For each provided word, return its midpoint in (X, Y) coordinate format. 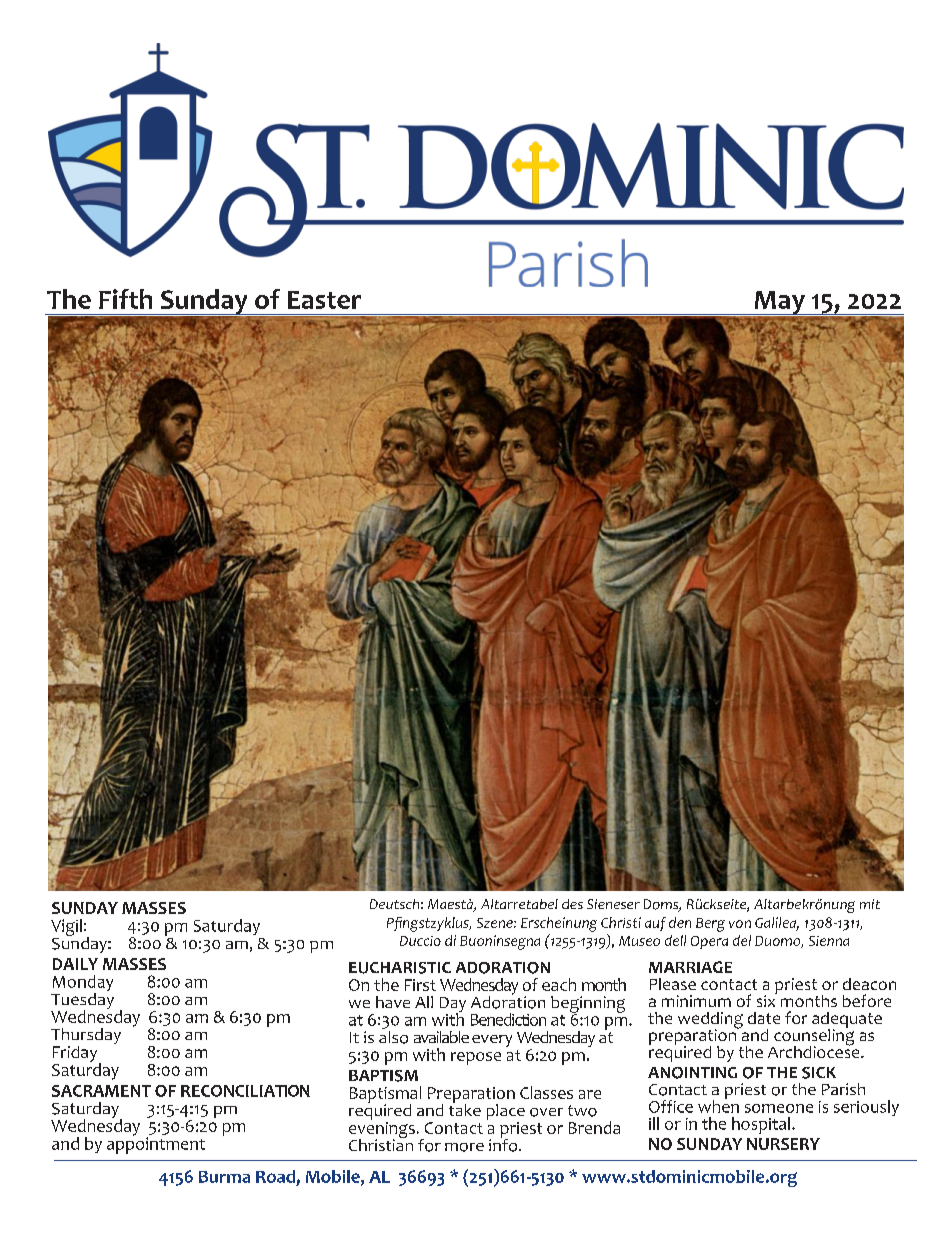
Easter (324, 300)
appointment (156, 1144)
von (740, 924)
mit (870, 904)
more (464, 1147)
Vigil (66, 927)
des (572, 904)
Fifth (125, 299)
